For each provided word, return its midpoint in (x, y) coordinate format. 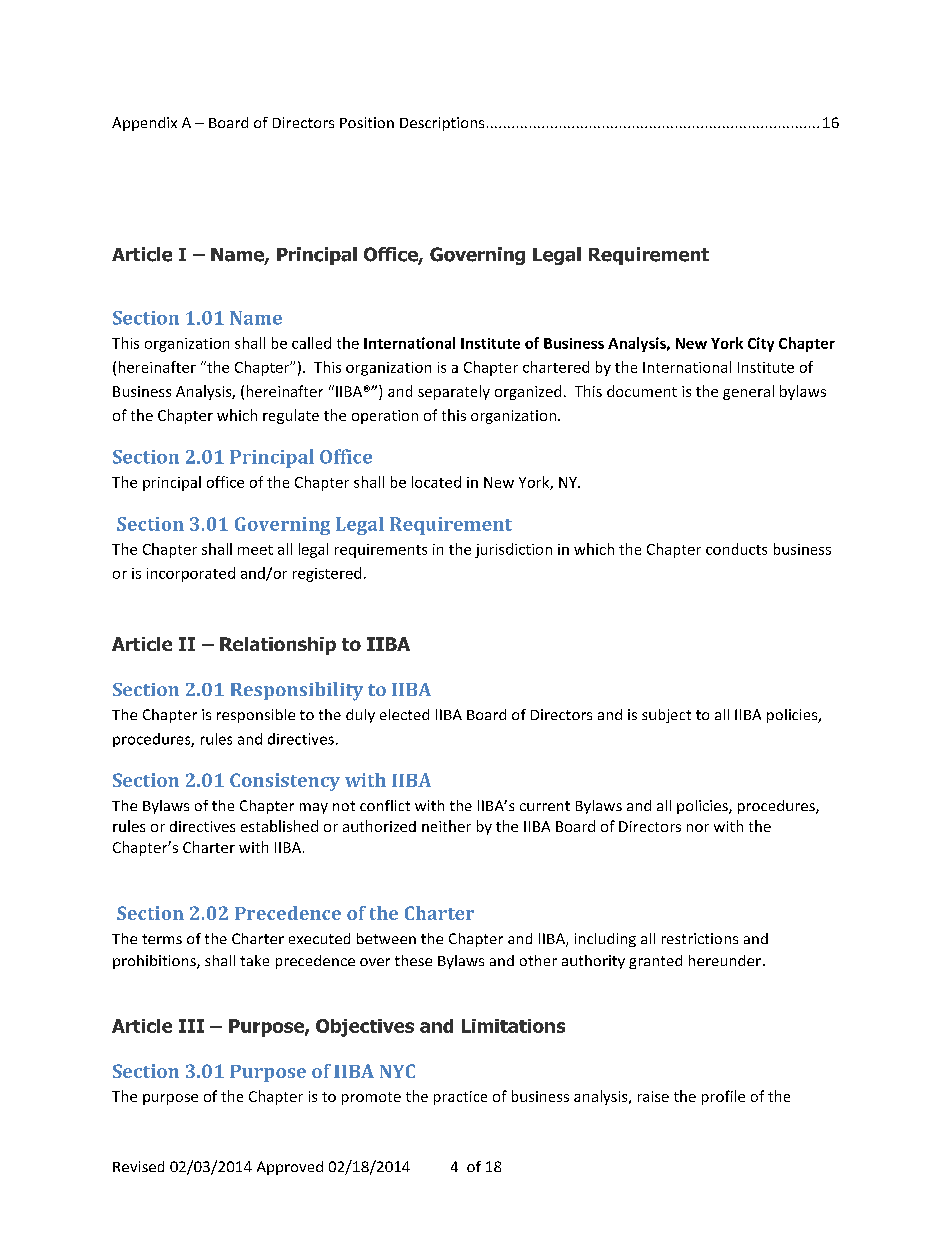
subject (666, 716)
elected (404, 714)
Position (367, 122)
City (761, 344)
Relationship (278, 646)
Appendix (144, 124)
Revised (138, 1166)
